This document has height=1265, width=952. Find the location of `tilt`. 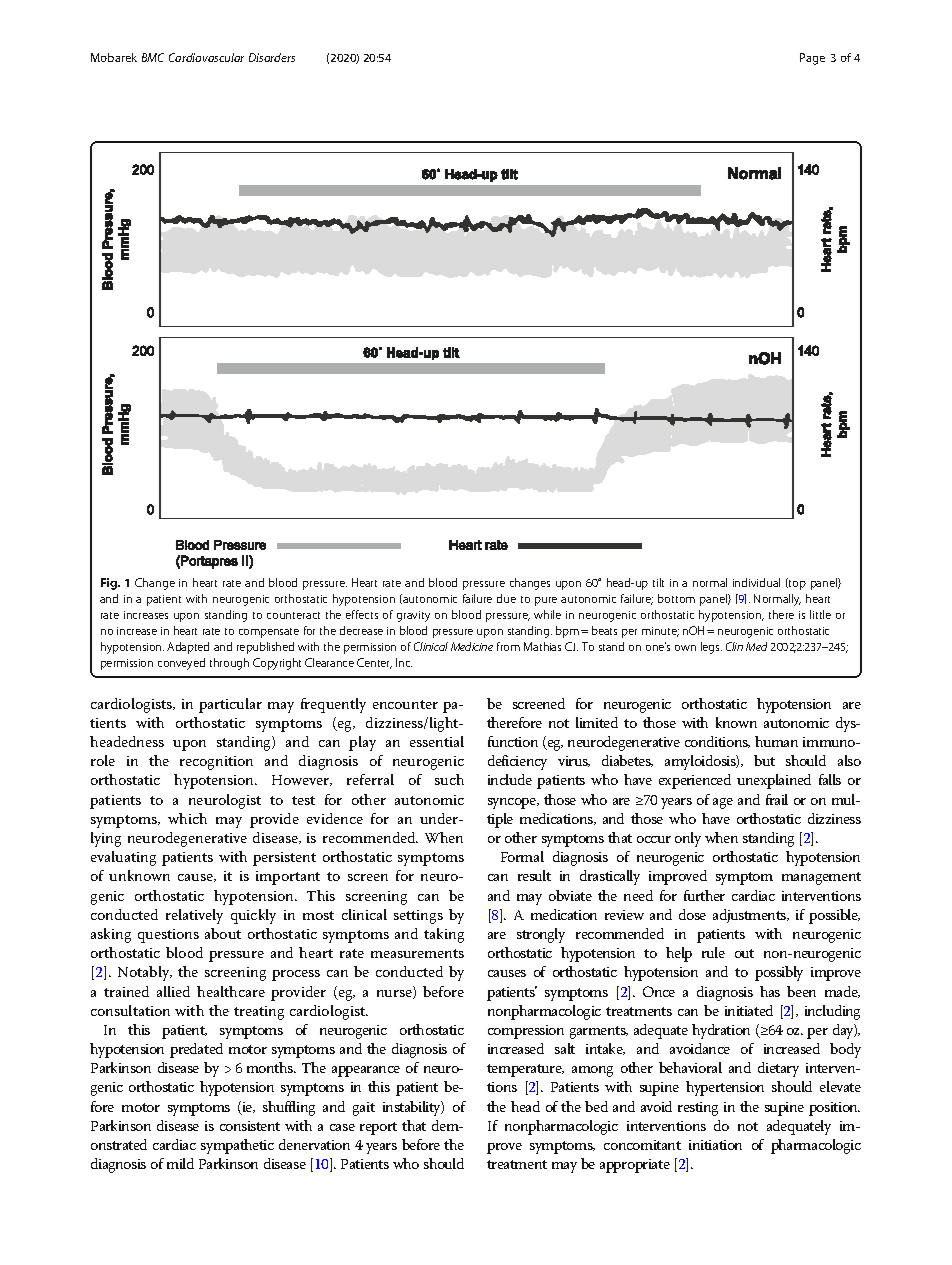

tilt is located at coordinates (658, 582).
